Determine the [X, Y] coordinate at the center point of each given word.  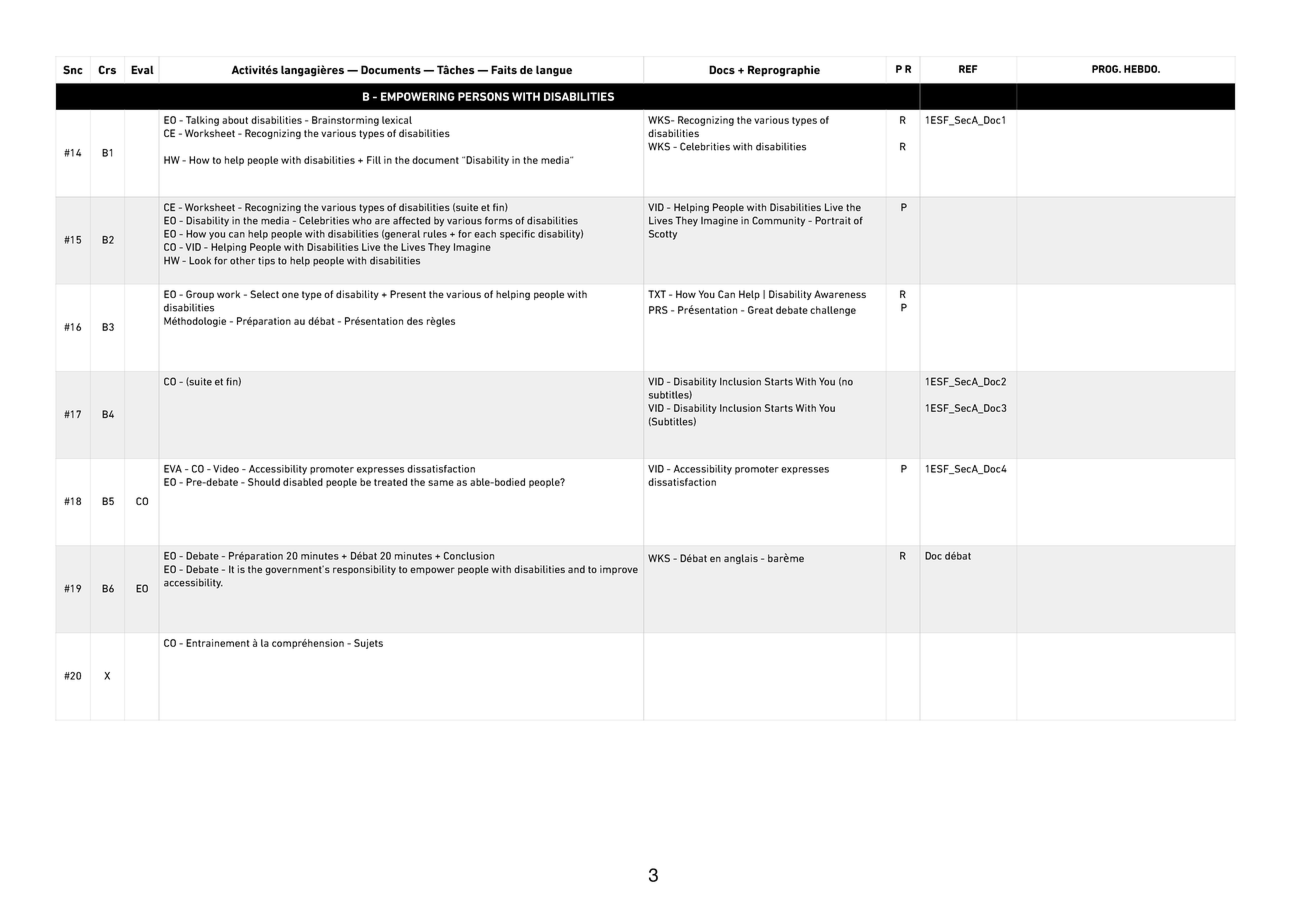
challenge [833, 311]
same [441, 483]
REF [968, 69]
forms [499, 221]
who [362, 221]
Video [226, 469]
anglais [741, 559]
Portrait [833, 220]
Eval [142, 69]
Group [200, 295]
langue [554, 71]
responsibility [364, 570]
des [415, 321]
